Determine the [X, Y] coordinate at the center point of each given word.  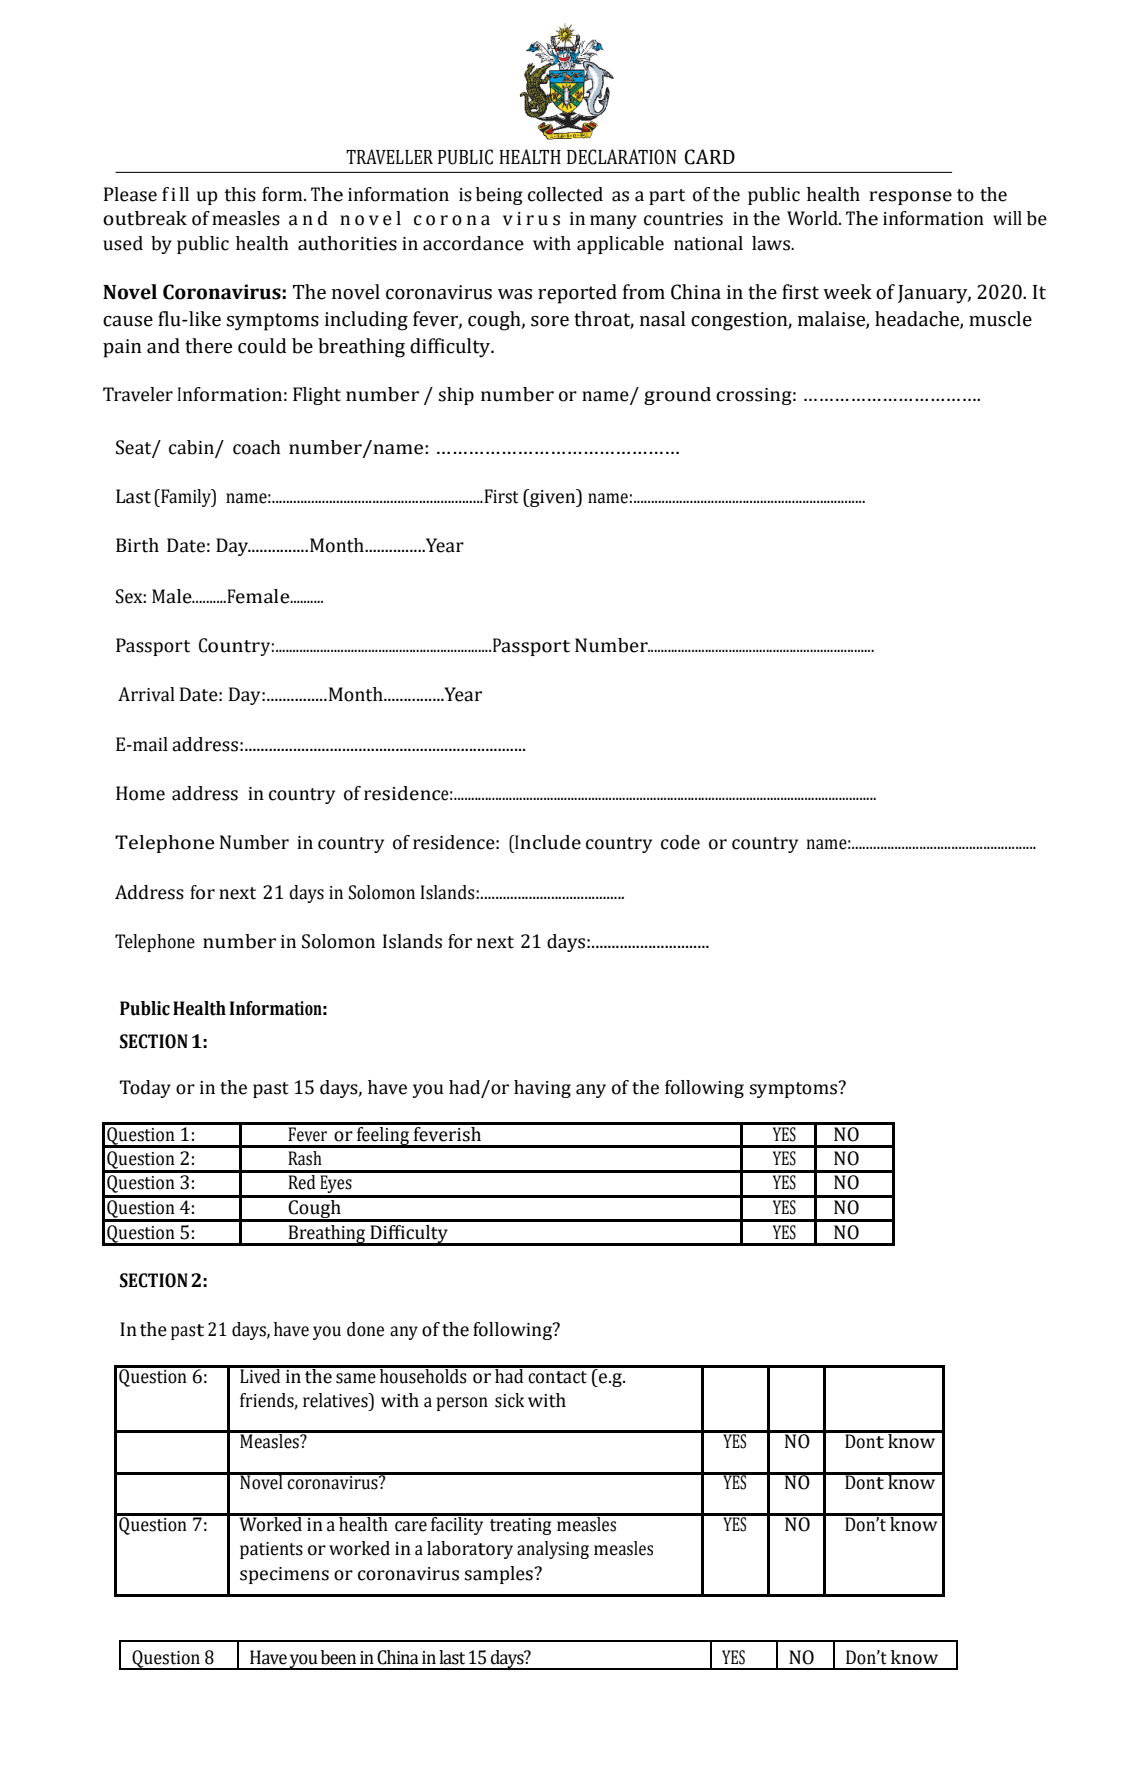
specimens [284, 1575]
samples [498, 1575]
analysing [553, 1550]
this [240, 194]
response [910, 198]
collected [565, 194]
